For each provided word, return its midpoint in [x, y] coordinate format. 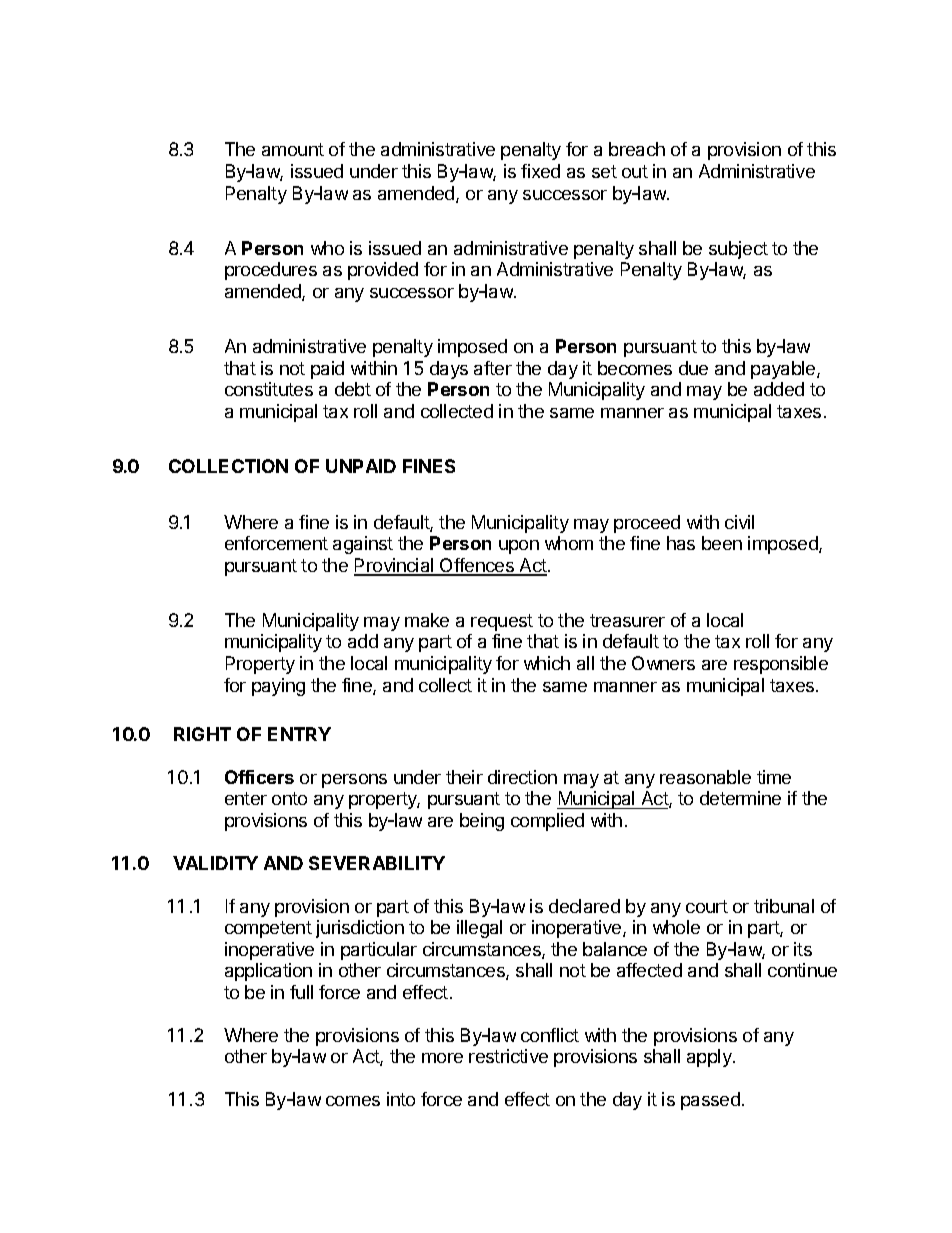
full [301, 992]
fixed [540, 171]
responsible [781, 665]
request [502, 622]
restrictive [508, 1056]
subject [738, 250]
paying [278, 687]
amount [293, 149]
